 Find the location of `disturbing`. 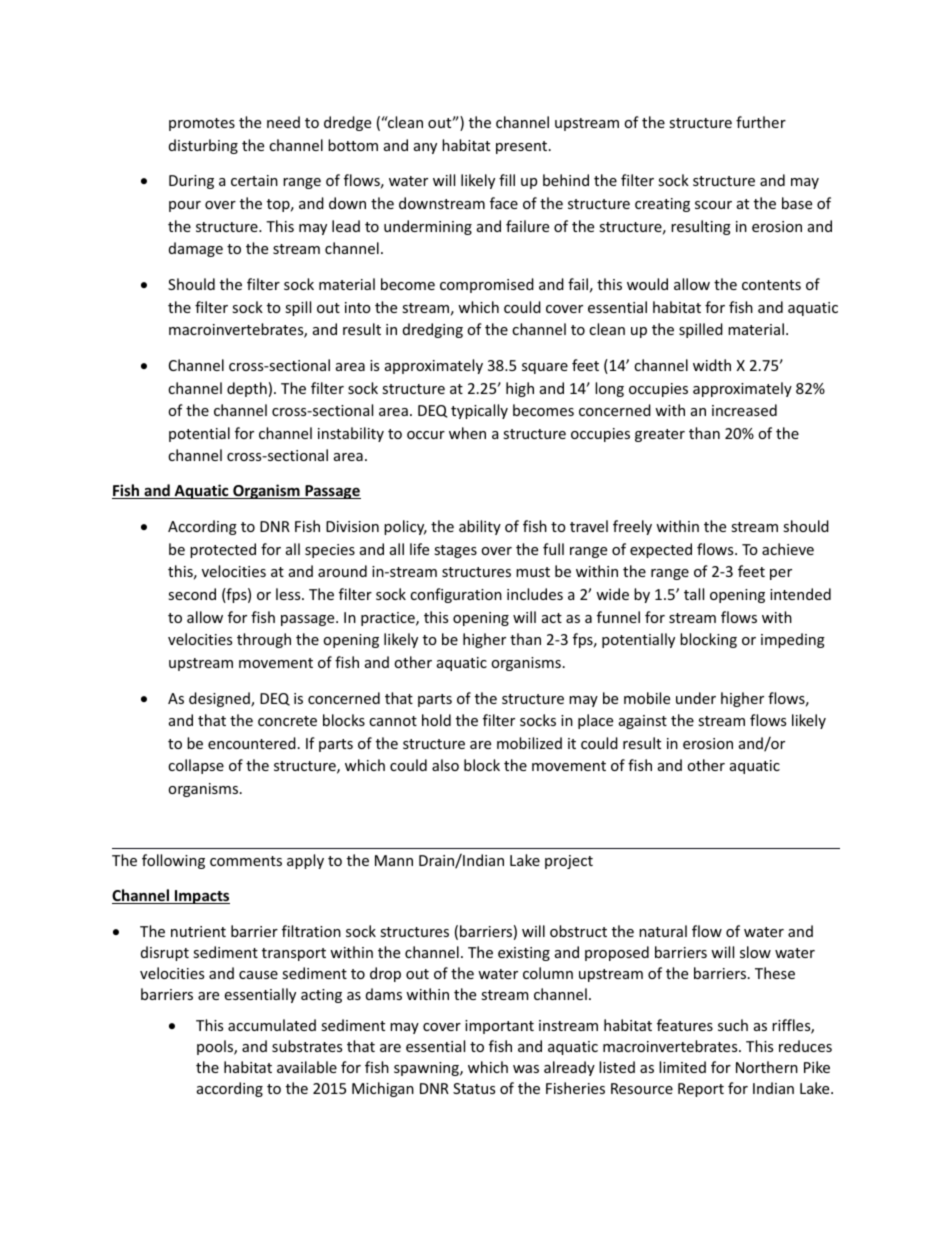

disturbing is located at coordinates (203, 146).
